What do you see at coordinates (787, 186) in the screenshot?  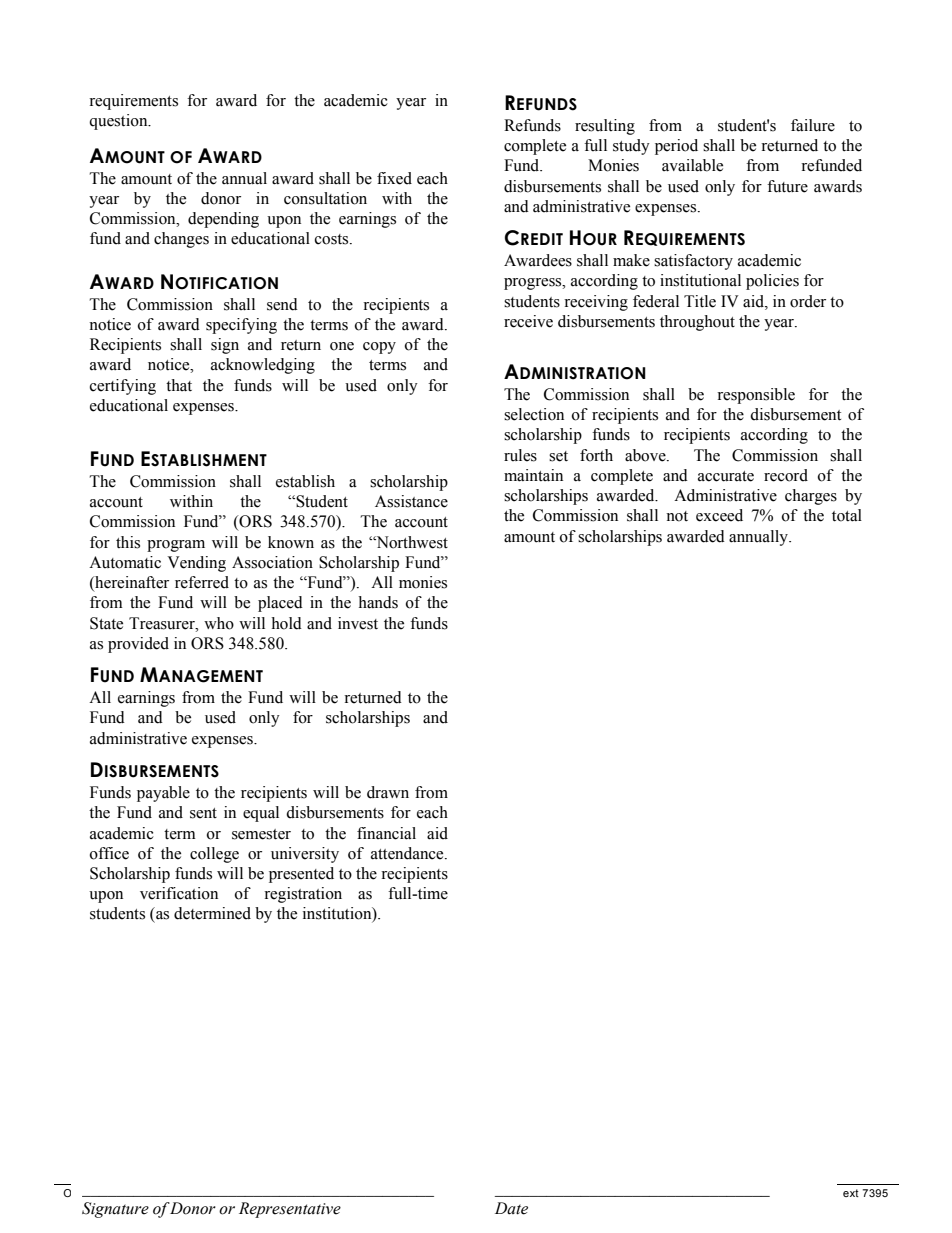 I see `future` at bounding box center [787, 186].
